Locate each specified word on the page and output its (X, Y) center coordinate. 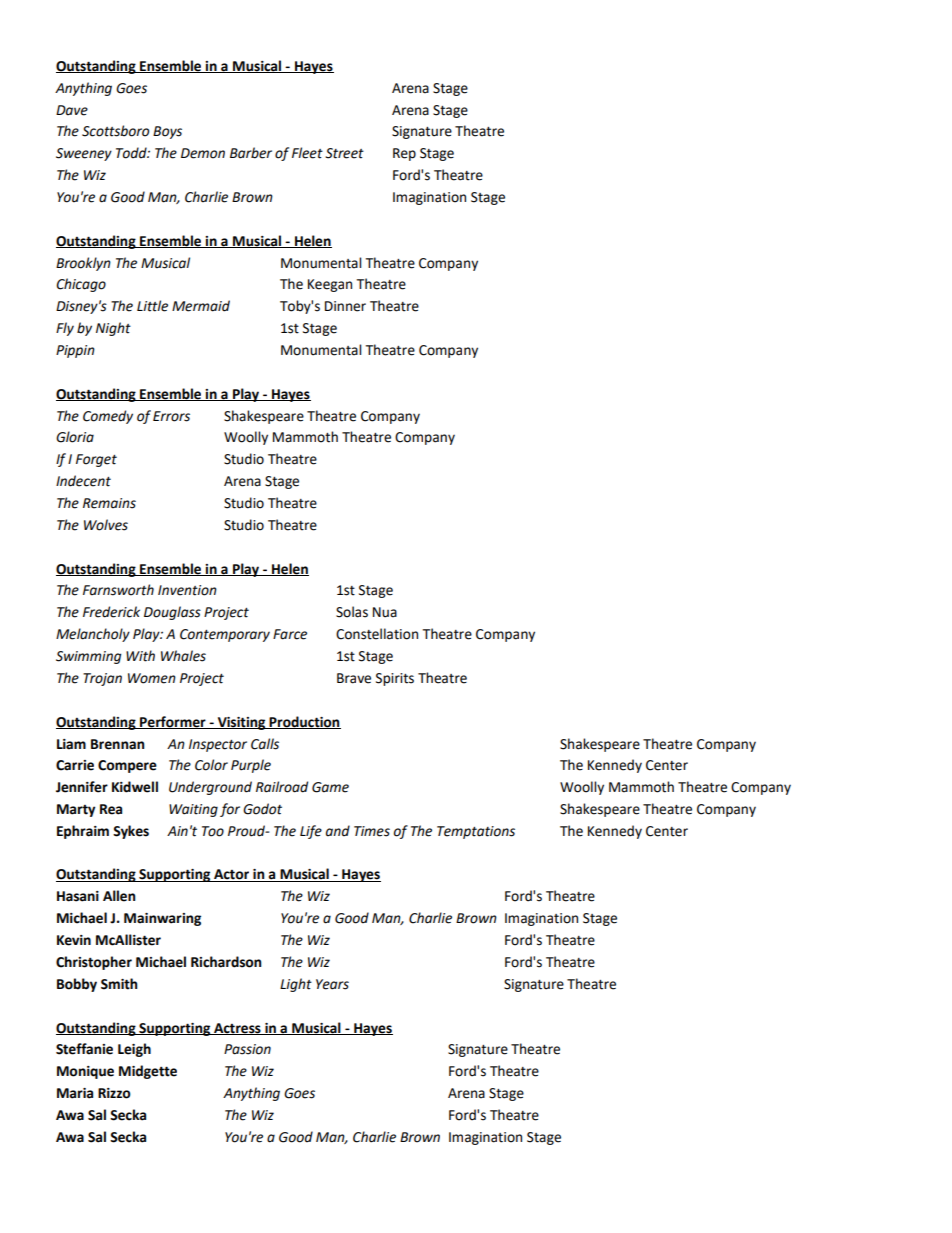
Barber (251, 153)
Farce (290, 634)
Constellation (377, 634)
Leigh (134, 1050)
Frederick (111, 612)
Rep (404, 154)
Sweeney (84, 154)
